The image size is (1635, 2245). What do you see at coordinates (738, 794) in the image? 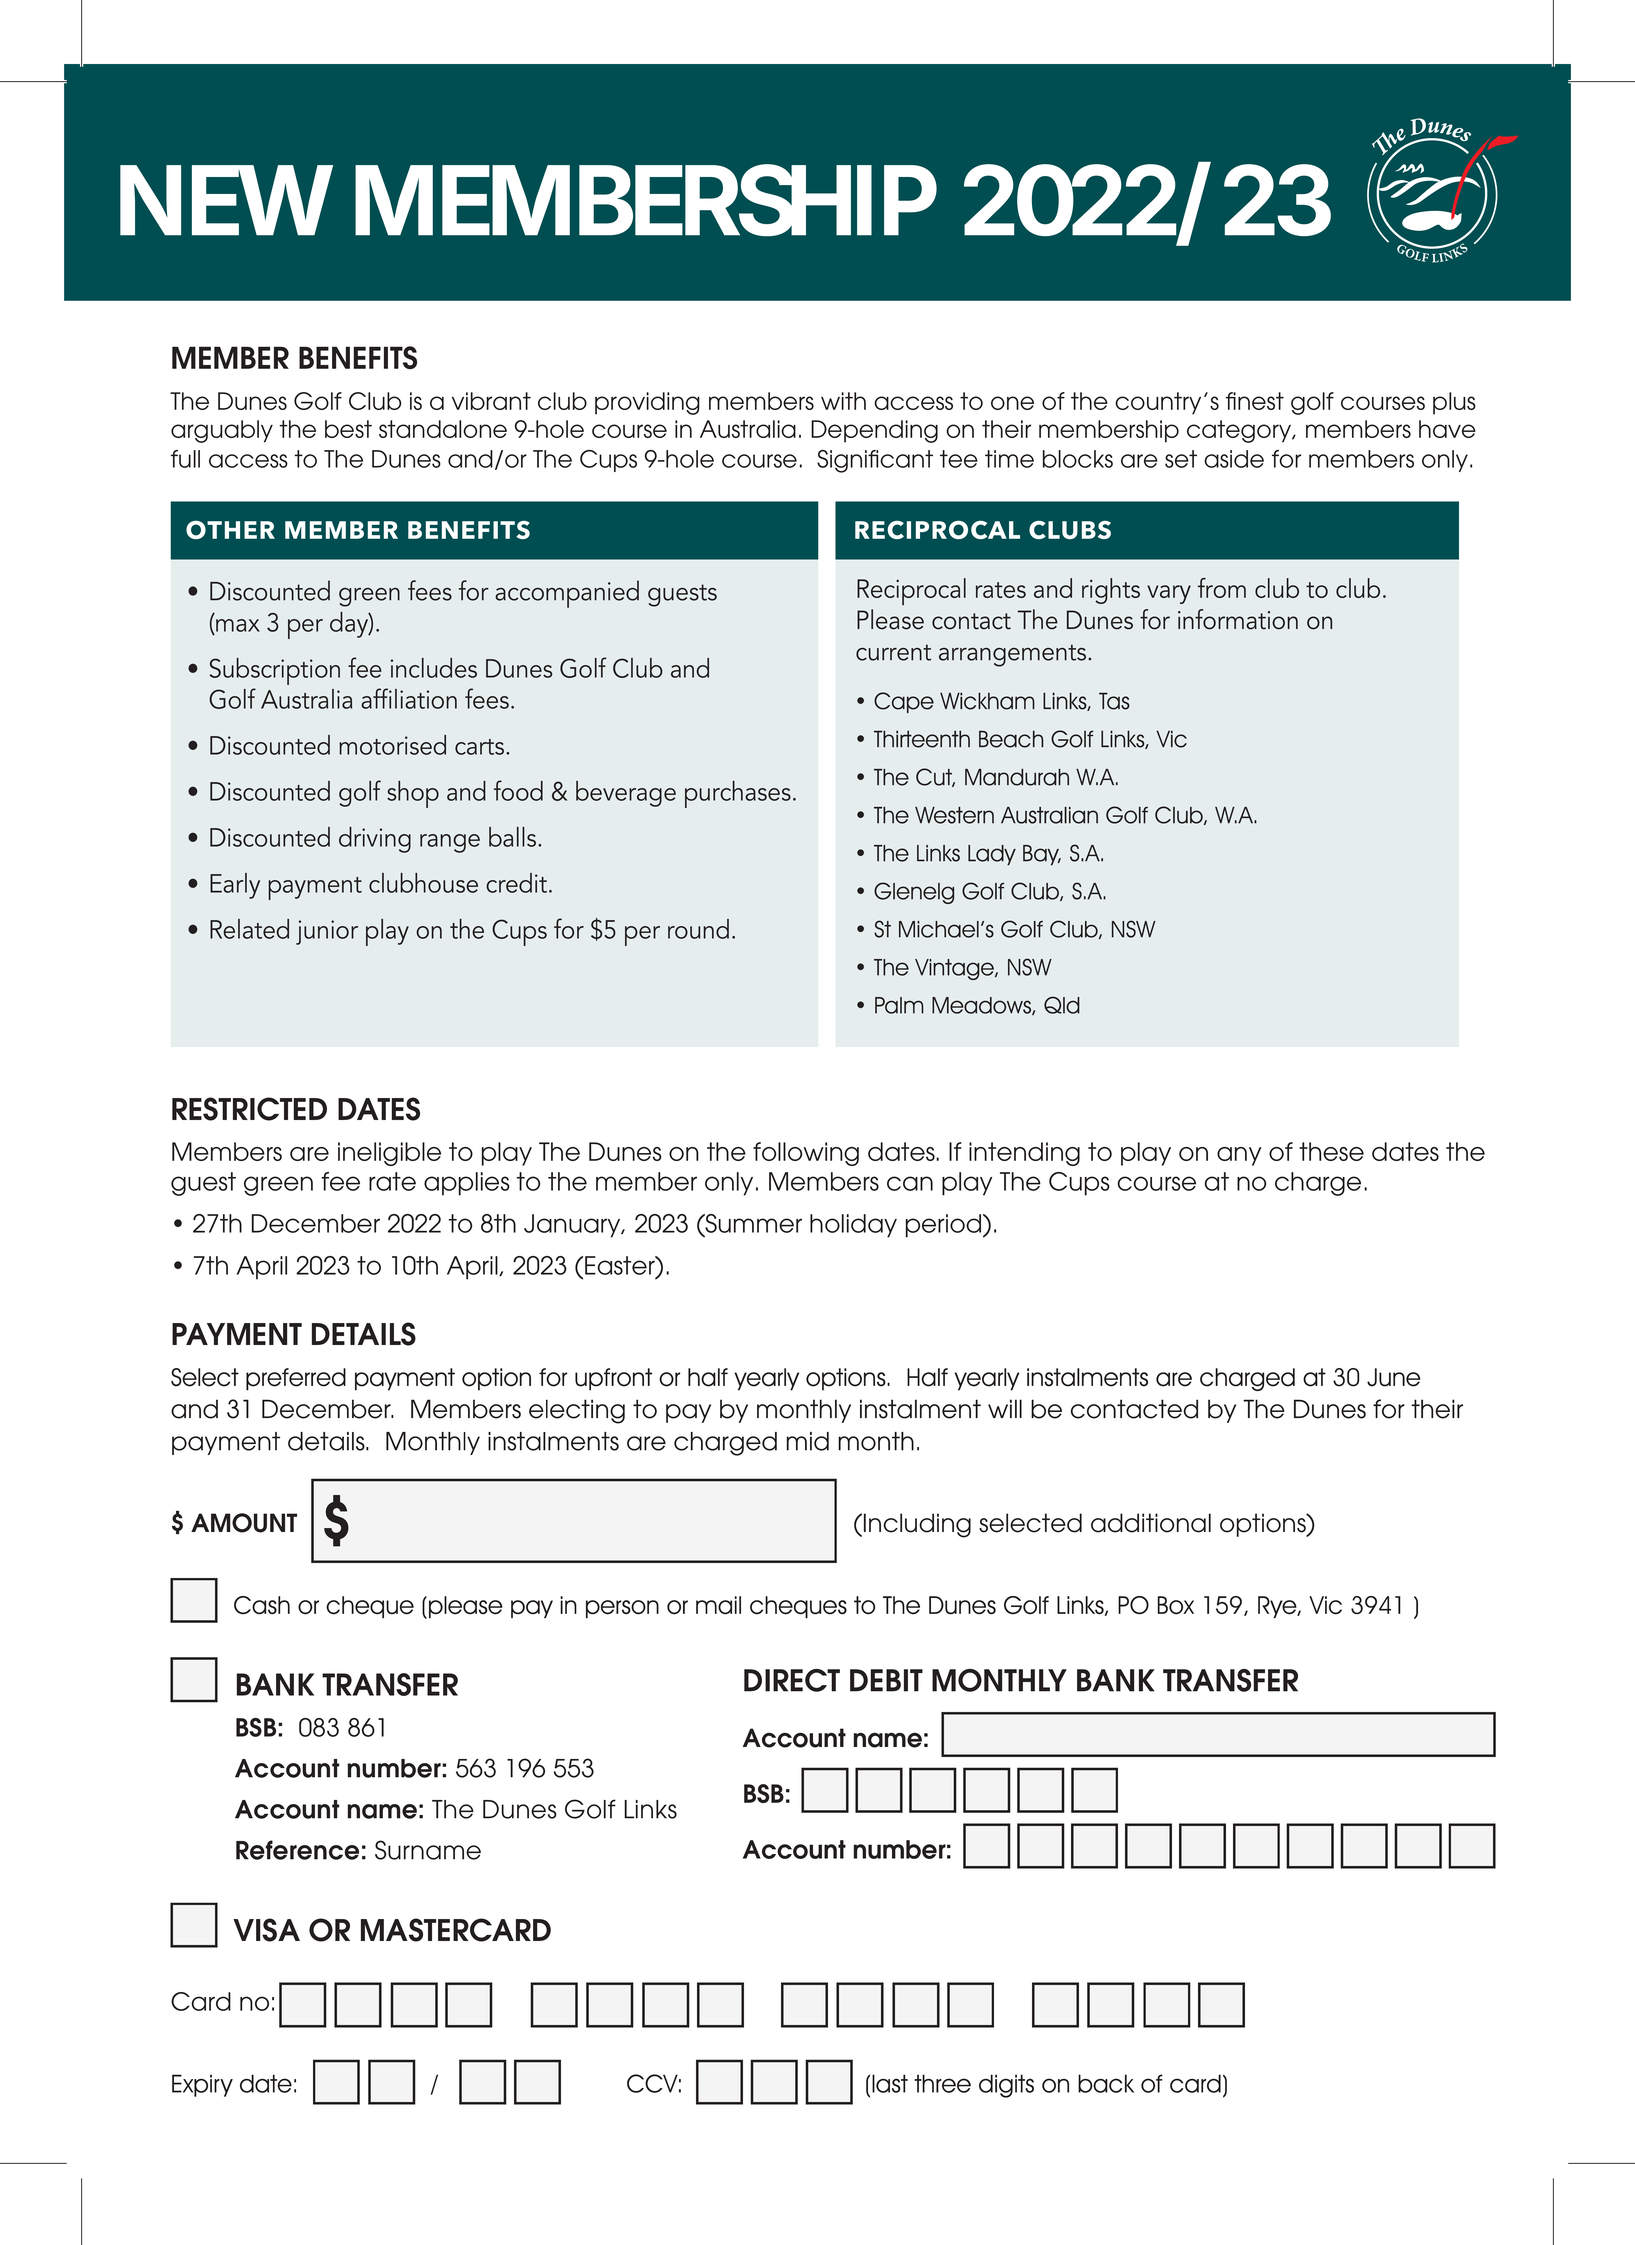
I see `purchases` at bounding box center [738, 794].
